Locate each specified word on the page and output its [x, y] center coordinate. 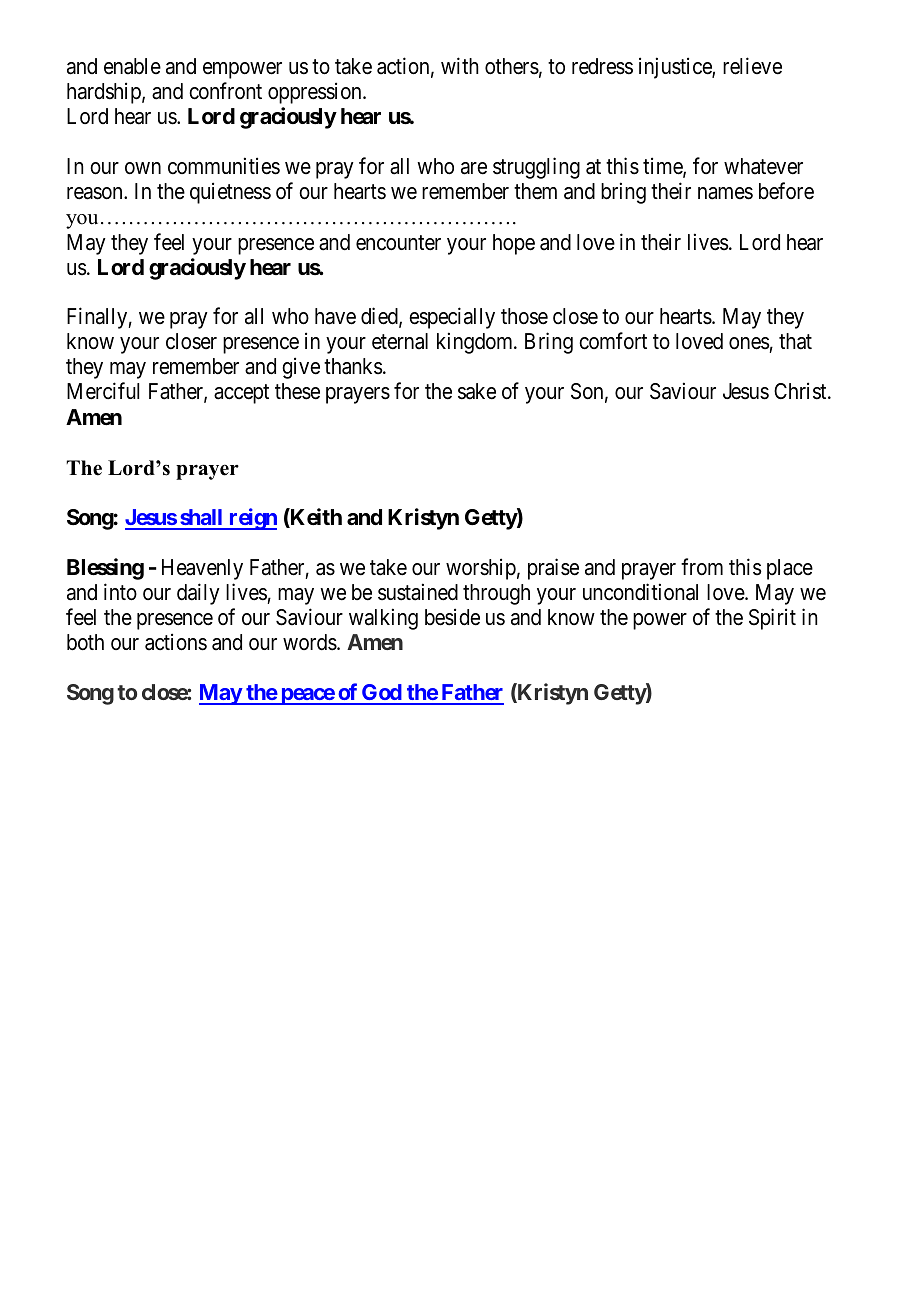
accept [241, 394]
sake [477, 391]
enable [132, 66]
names [725, 193]
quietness [230, 193]
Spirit [772, 619]
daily [198, 594]
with [460, 65]
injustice [676, 68]
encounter [398, 243]
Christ [801, 391]
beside [452, 617]
